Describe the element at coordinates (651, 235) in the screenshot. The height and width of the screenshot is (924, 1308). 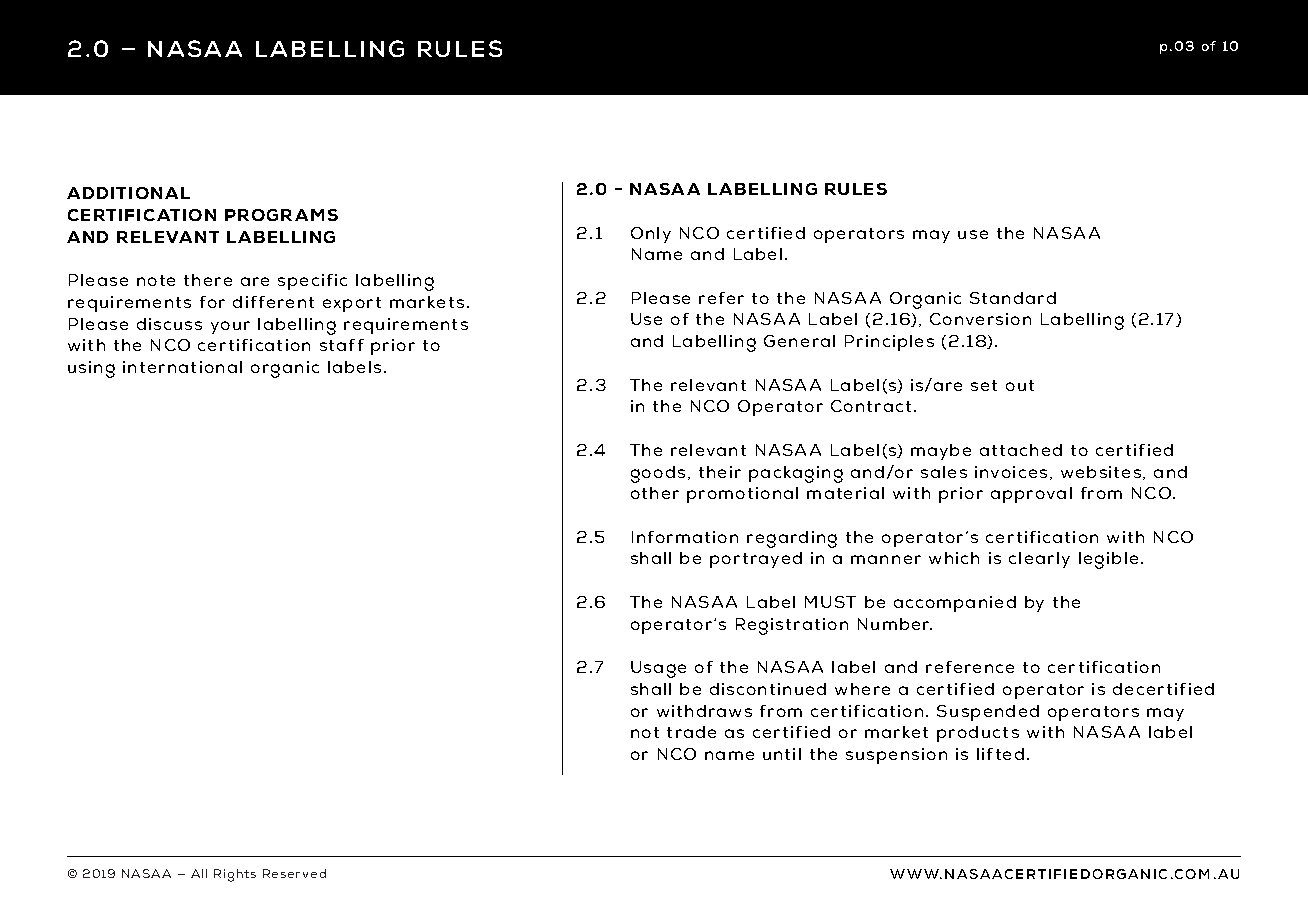
I see `Only` at that location.
